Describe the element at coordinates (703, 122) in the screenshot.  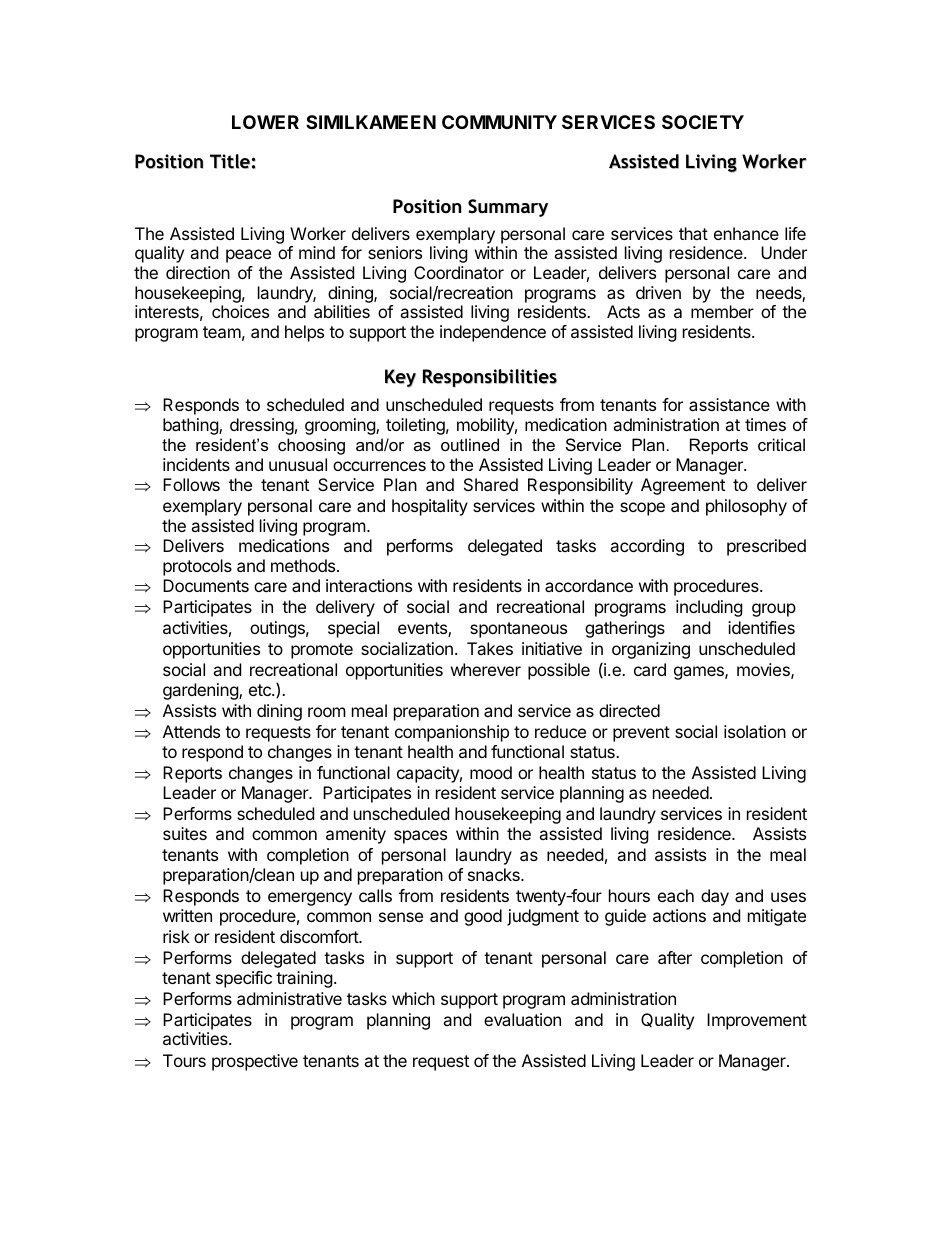
I see `SOCIETY` at that location.
